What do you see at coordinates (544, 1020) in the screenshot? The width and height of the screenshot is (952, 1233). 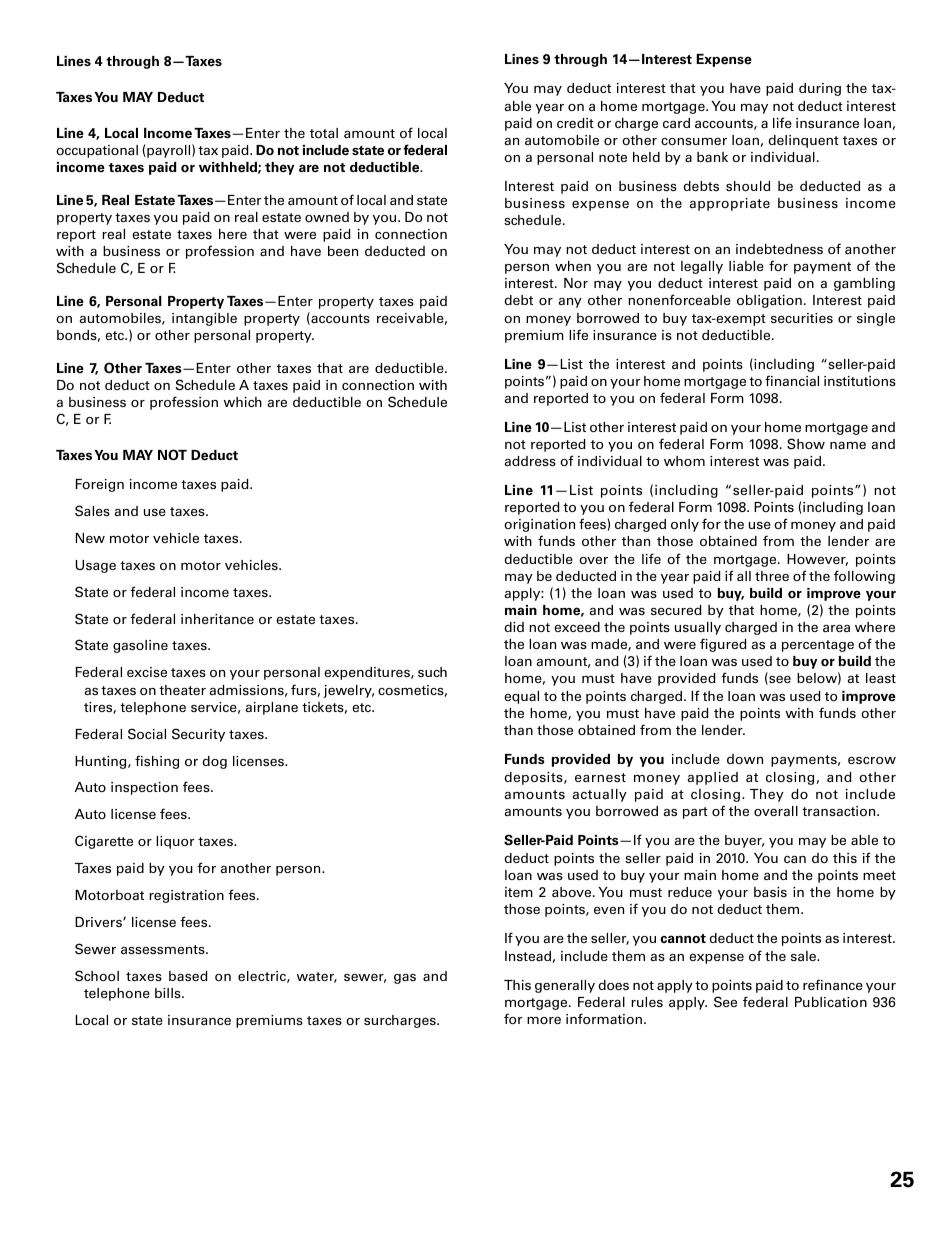 I see `more` at bounding box center [544, 1020].
